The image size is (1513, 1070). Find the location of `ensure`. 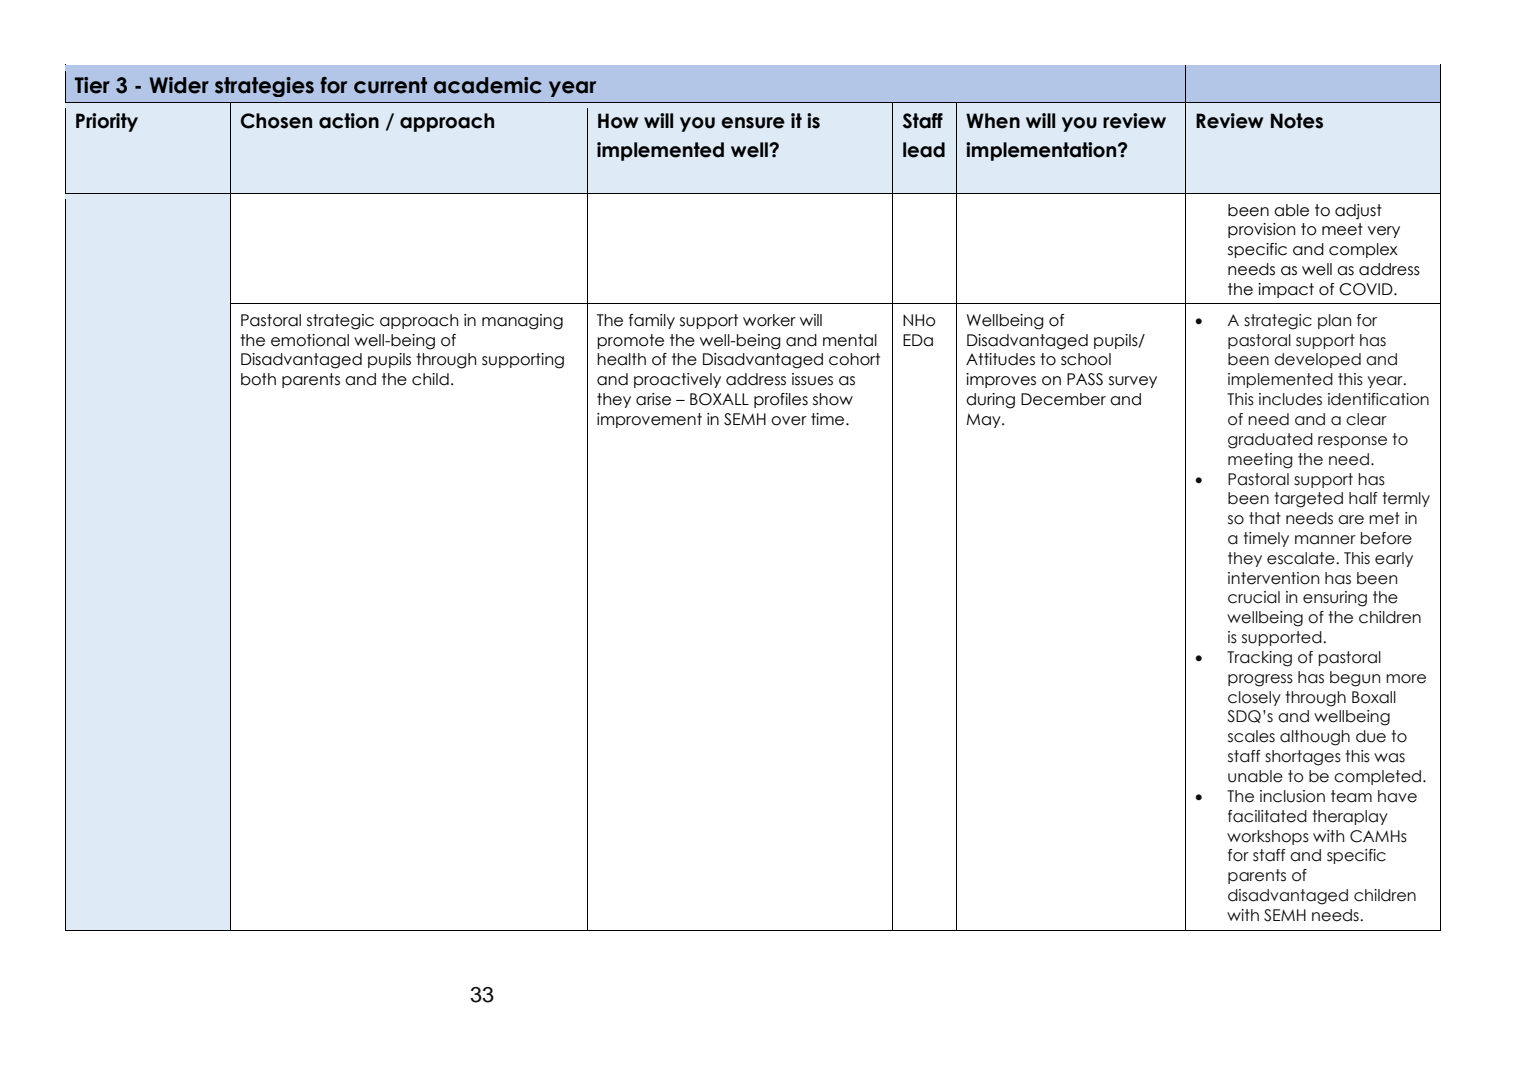

ensure is located at coordinates (753, 123).
